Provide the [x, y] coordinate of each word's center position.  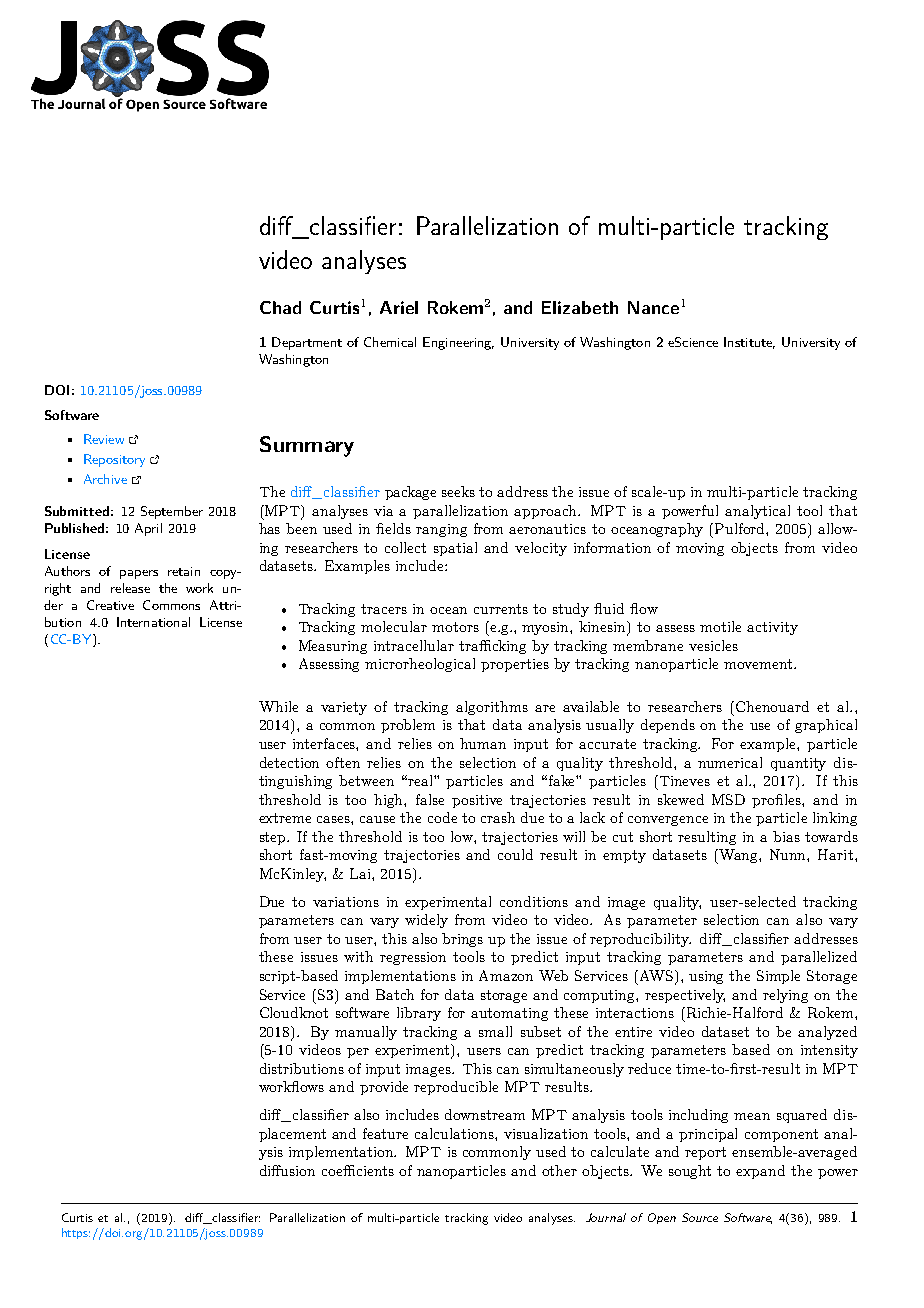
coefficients [358, 1170]
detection [289, 762]
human [483, 743]
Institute [749, 343]
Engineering [458, 343]
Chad [280, 307]
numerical [730, 762]
